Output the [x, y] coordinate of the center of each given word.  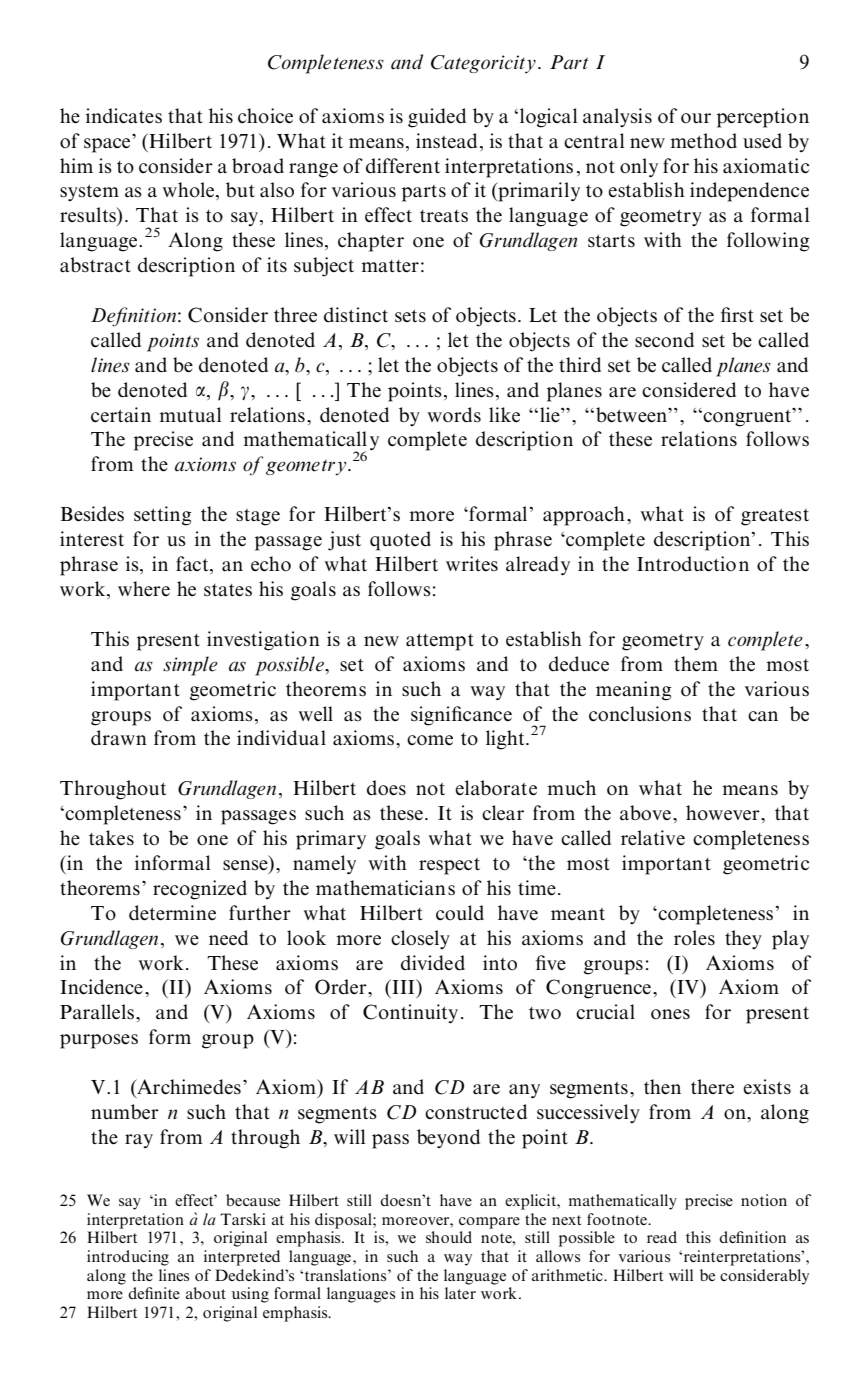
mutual [190, 415]
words [454, 415]
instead [446, 141]
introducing [128, 1258]
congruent [747, 417]
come [430, 740]
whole [190, 191]
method [703, 141]
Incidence [101, 987]
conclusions [640, 714]
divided [433, 963]
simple [190, 666]
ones [670, 1014]
